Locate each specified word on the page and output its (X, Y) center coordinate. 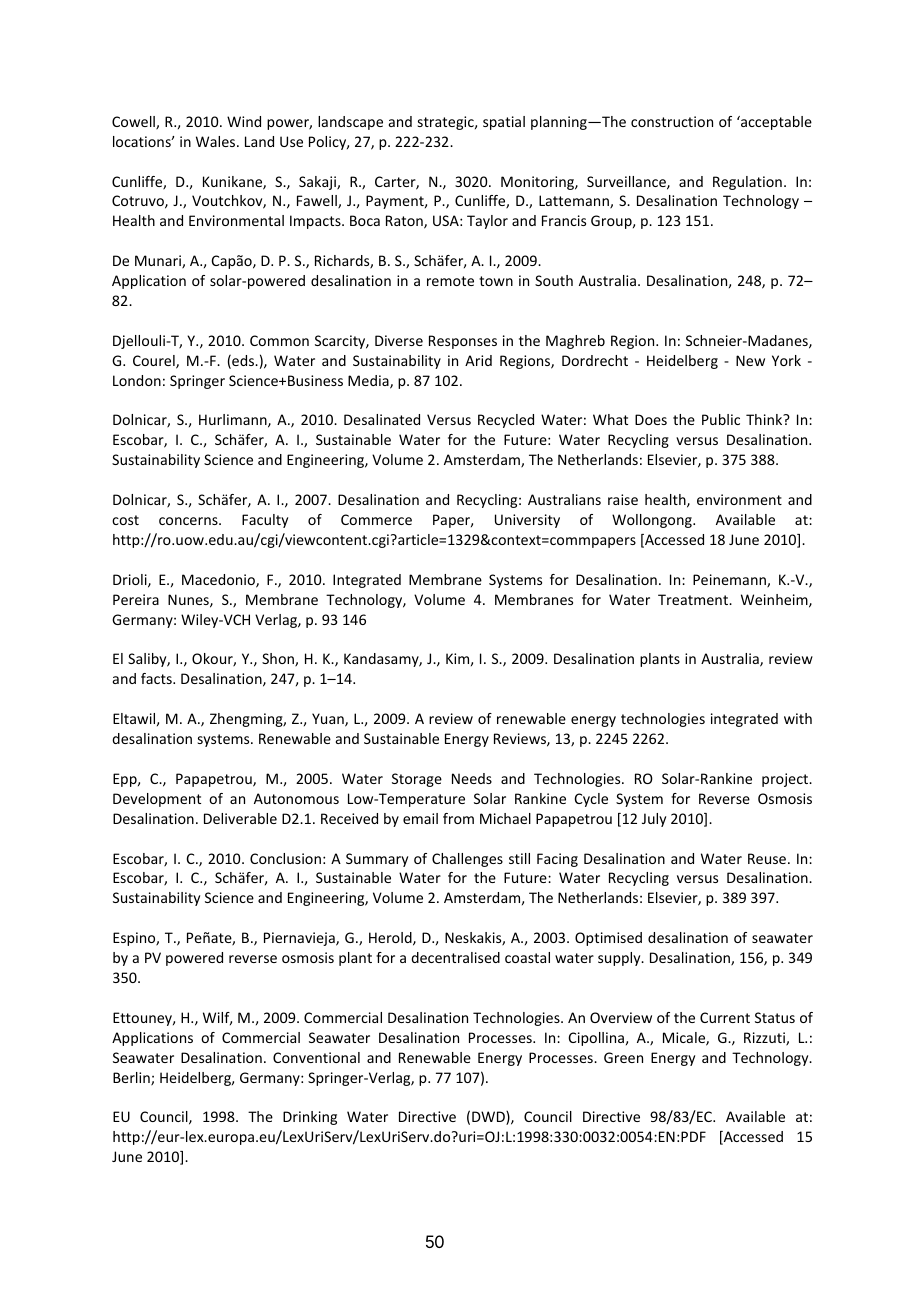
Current (725, 1017)
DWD (489, 1118)
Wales (217, 141)
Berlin (132, 1079)
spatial (504, 123)
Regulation (747, 183)
